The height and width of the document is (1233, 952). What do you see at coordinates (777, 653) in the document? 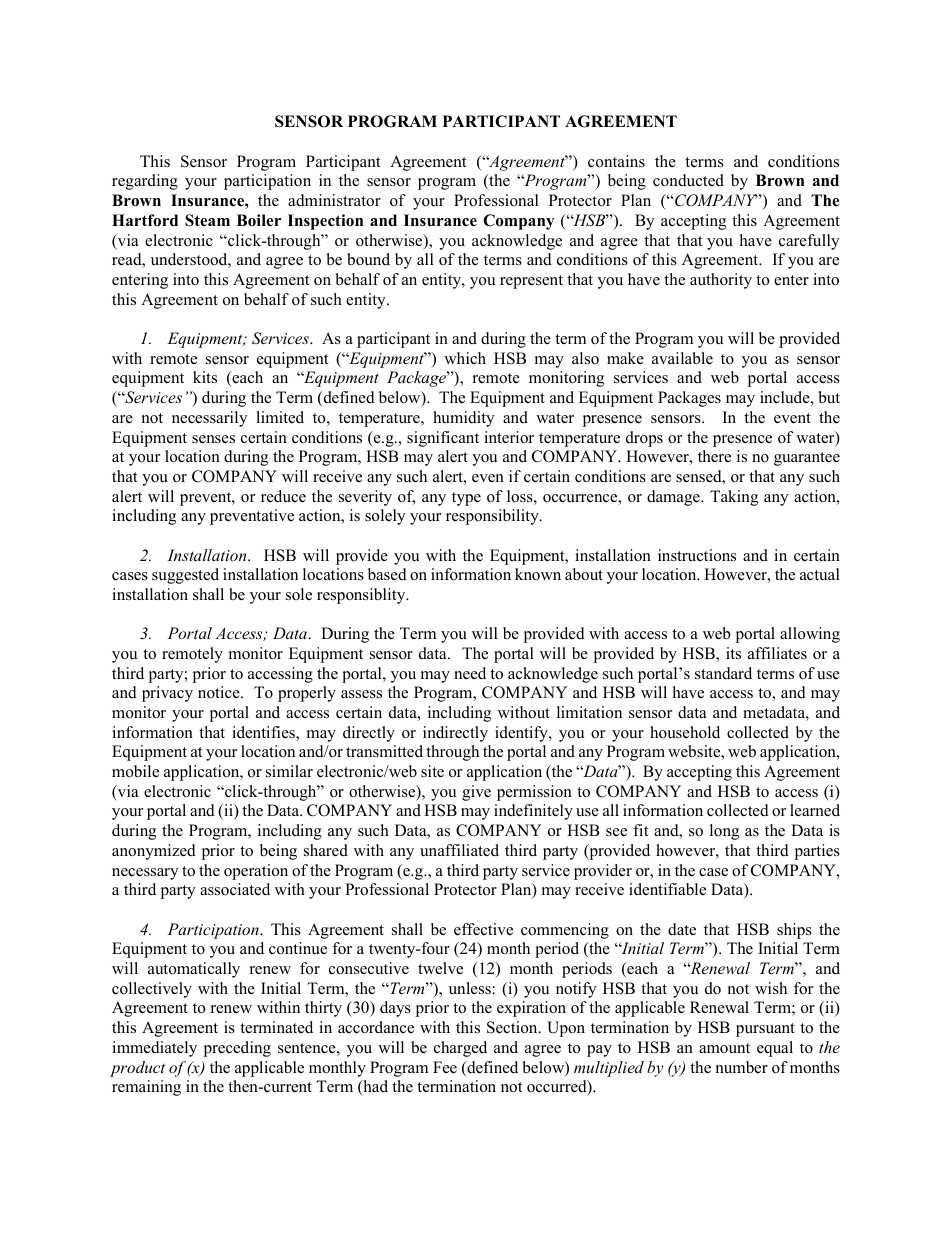
I see `affiliates` at bounding box center [777, 653].
